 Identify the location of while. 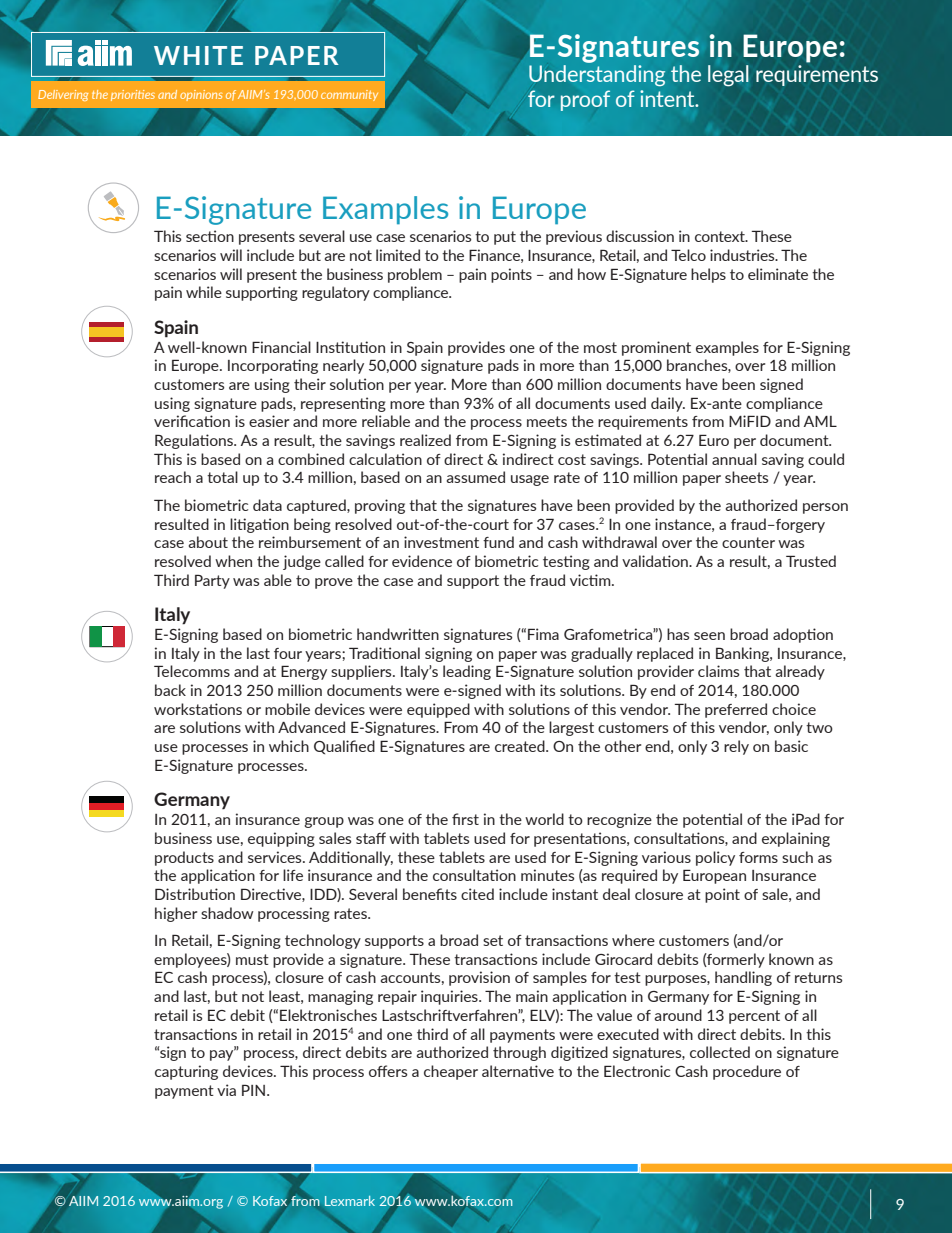
(204, 292).
